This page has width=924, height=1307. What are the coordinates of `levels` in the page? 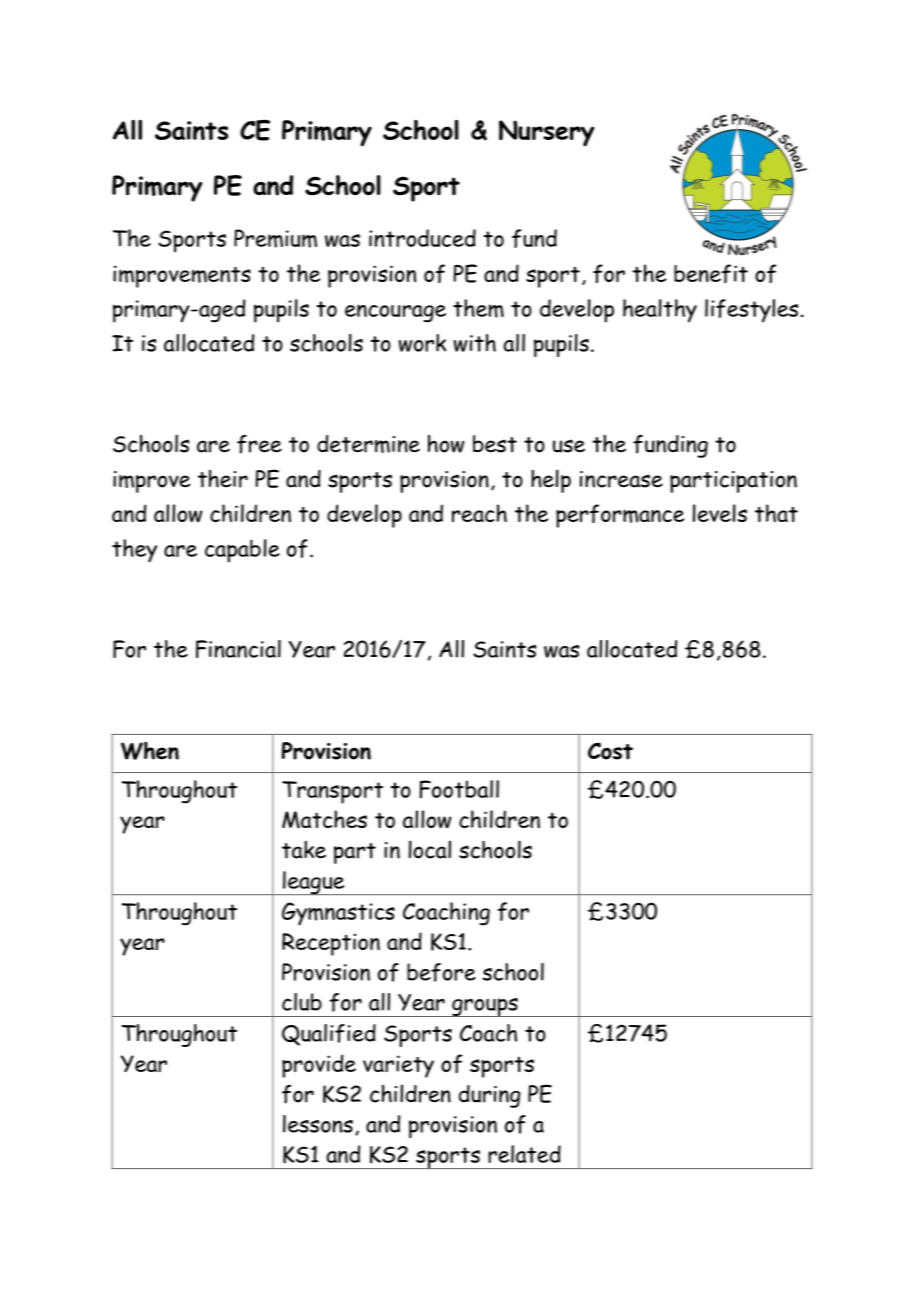 It's located at (720, 513).
